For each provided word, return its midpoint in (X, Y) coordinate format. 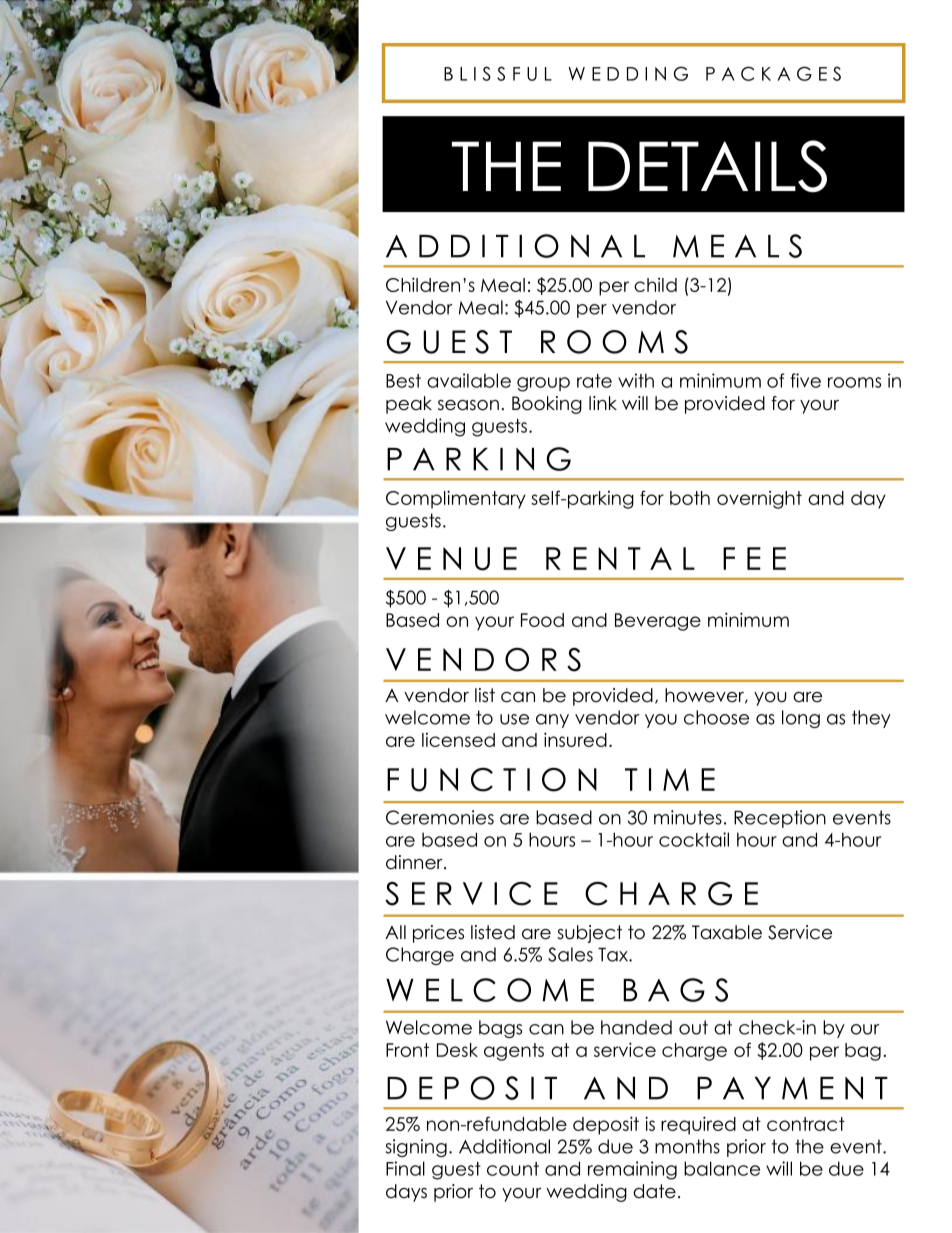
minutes (688, 817)
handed (636, 1027)
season (468, 405)
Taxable (727, 932)
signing (416, 1148)
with (636, 380)
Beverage (658, 622)
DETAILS (707, 166)
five (806, 380)
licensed (458, 740)
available (469, 380)
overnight (759, 500)
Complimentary (456, 499)
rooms (854, 382)
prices (438, 934)
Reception (780, 819)
